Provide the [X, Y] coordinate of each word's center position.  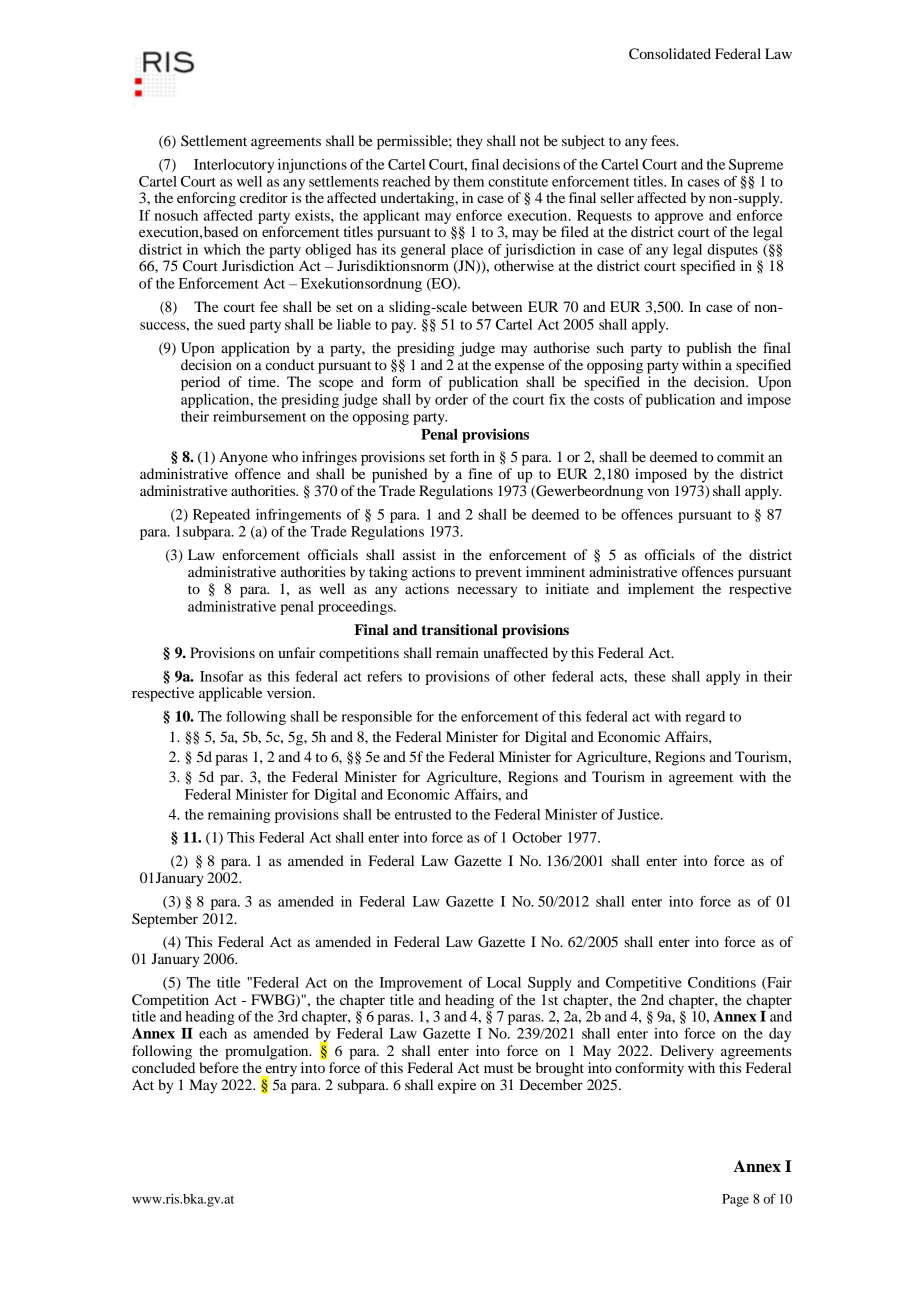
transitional [460, 630]
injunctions [312, 166]
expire [457, 1086]
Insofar [221, 676]
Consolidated [670, 54]
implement [661, 590]
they [470, 142]
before [219, 1067]
